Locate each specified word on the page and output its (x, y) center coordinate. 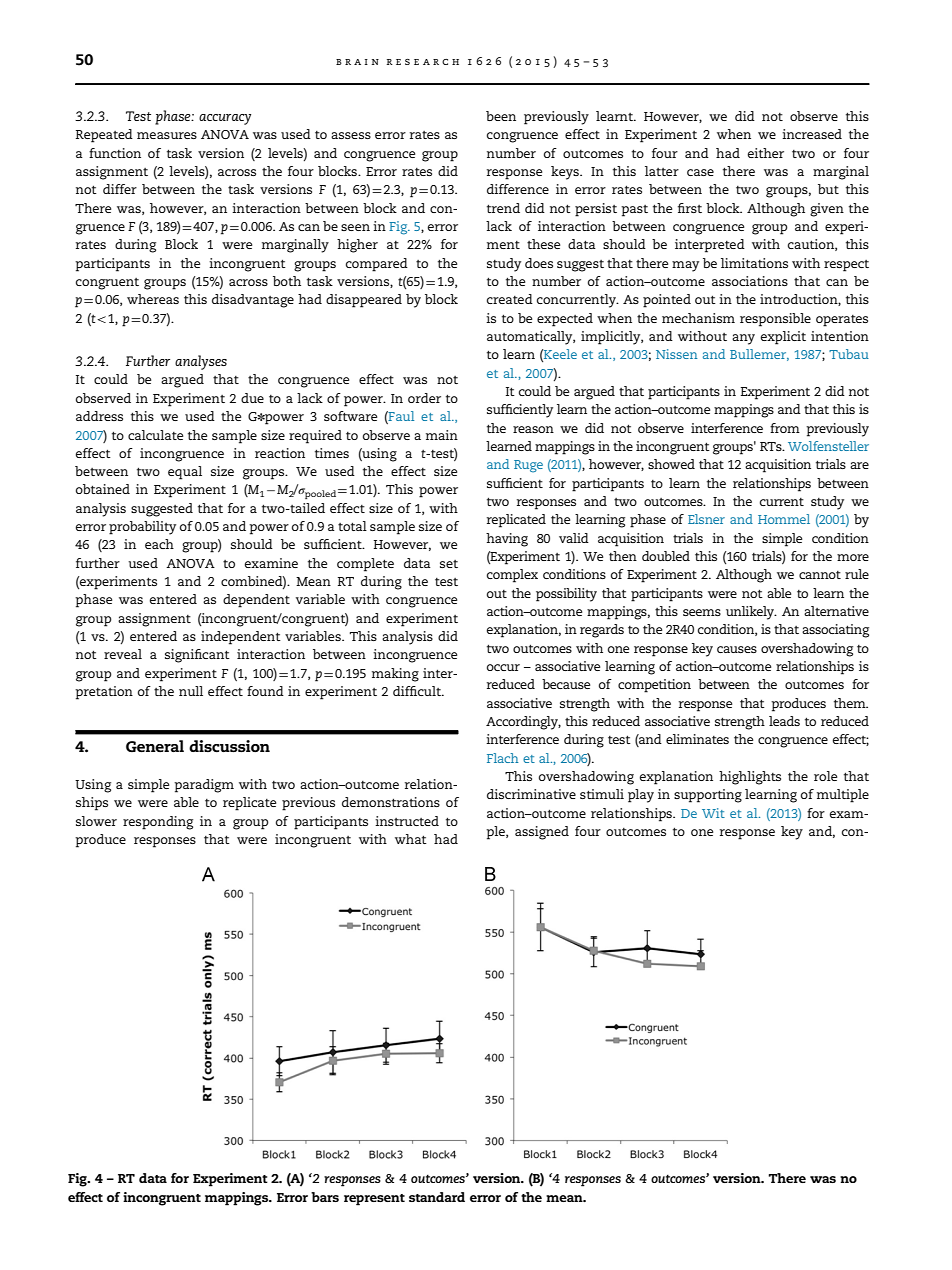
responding (158, 823)
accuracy (225, 119)
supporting (708, 796)
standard (437, 1197)
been (501, 116)
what (411, 839)
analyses (201, 362)
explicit (783, 338)
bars (325, 1197)
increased (812, 134)
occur (503, 667)
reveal (123, 654)
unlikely (751, 613)
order (424, 398)
